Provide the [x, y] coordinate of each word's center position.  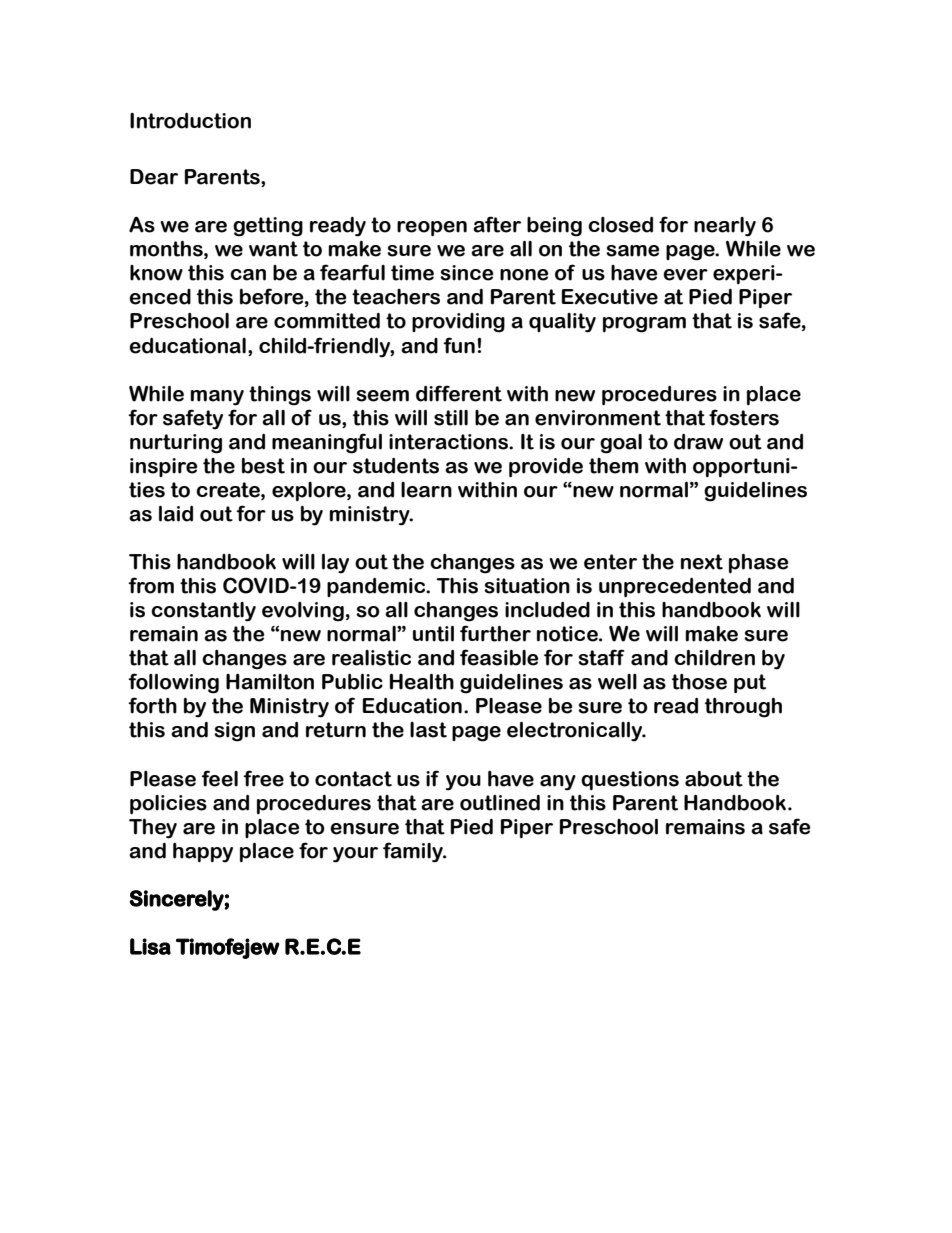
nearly [725, 227]
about [714, 779]
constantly [203, 612]
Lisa [150, 946]
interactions [450, 442]
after [497, 224]
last [428, 730]
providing [458, 323]
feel [219, 778]
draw [698, 442]
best [263, 466]
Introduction [190, 121]
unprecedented [675, 587]
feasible [499, 657]
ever [685, 275]
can [248, 275]
